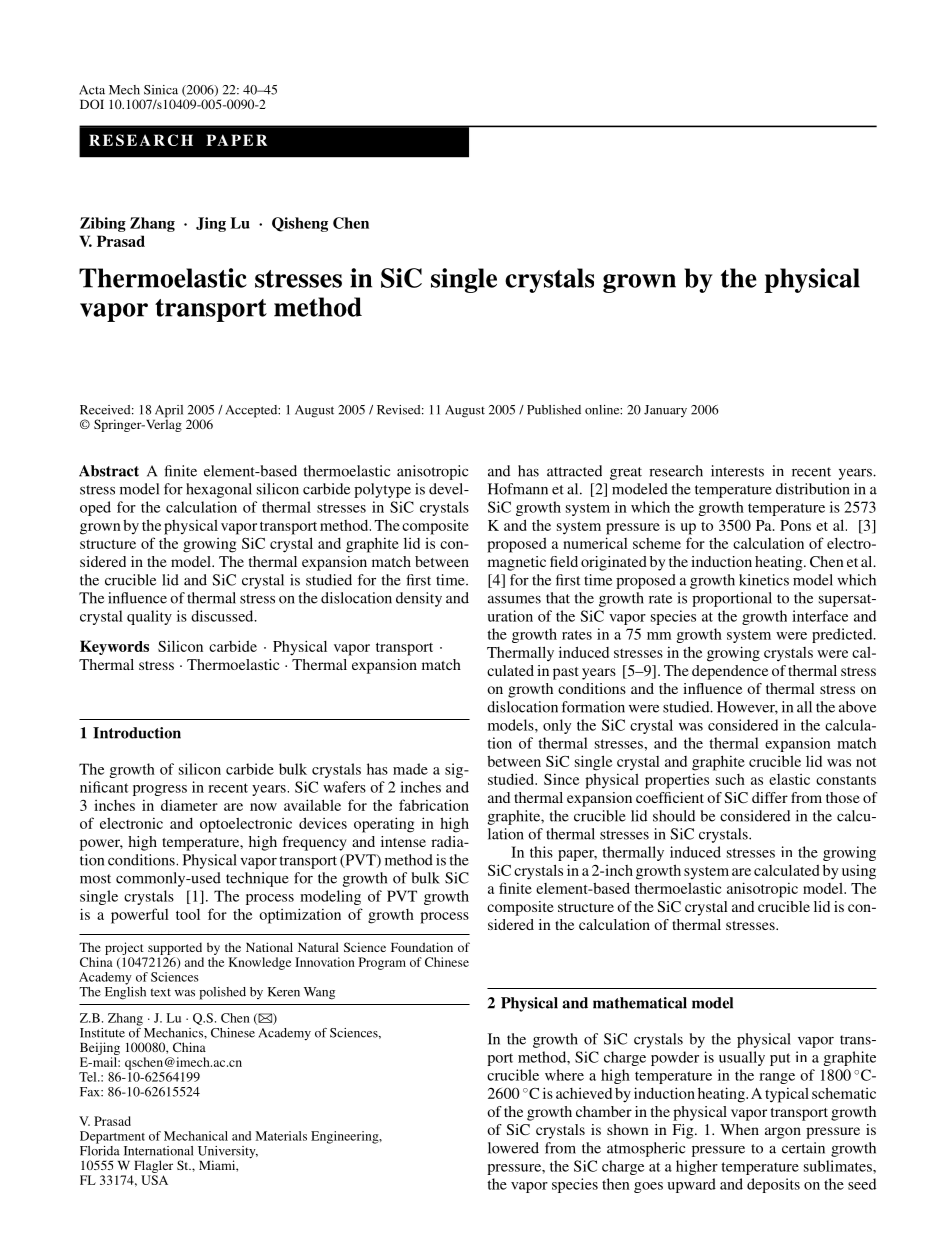 Image resolution: width=952 pixels, height=1257 pixels. Describe the element at coordinates (153, 1166) in the page. I see `Flagler` at that location.
